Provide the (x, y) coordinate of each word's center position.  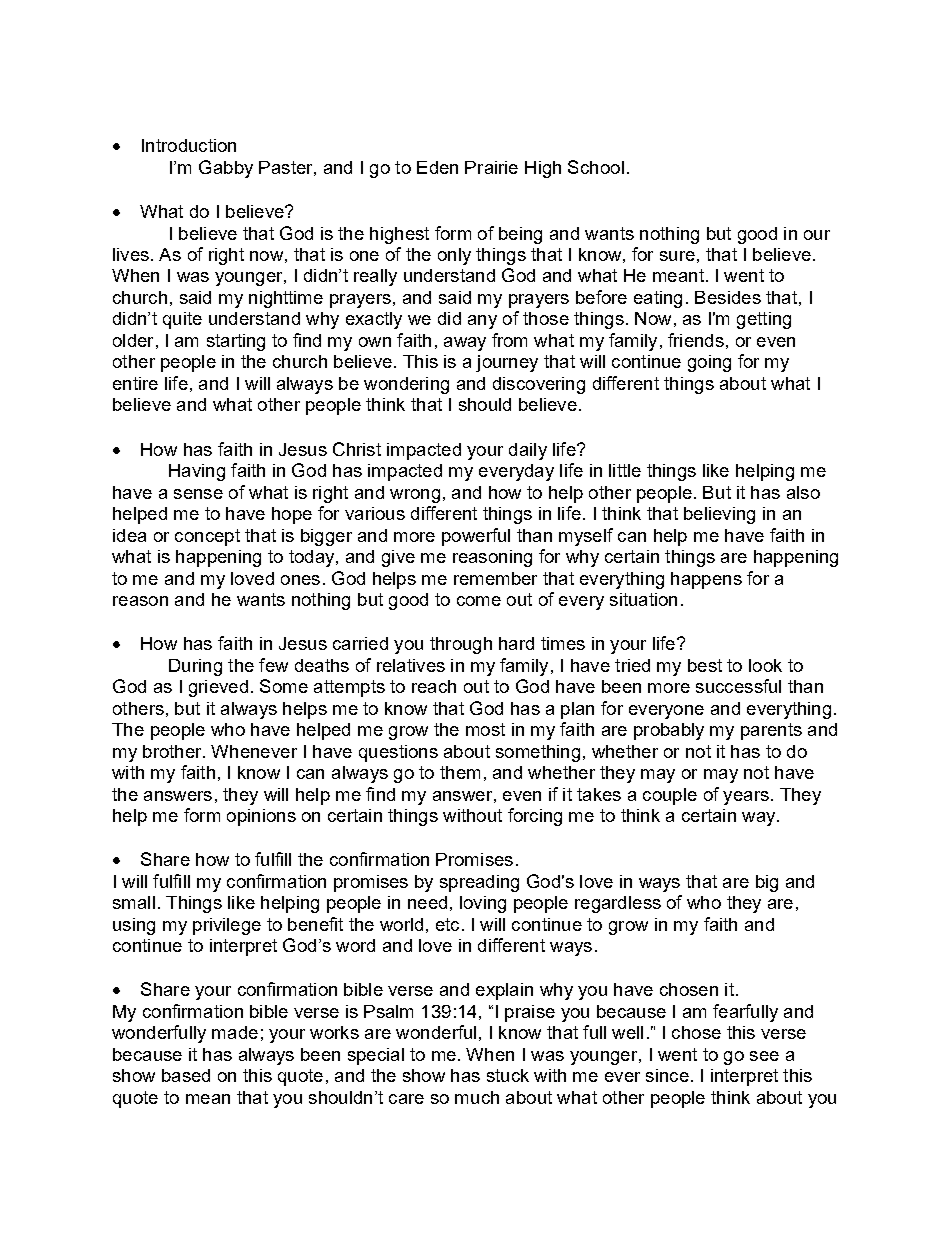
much (477, 1097)
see (764, 1056)
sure (677, 256)
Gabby (226, 169)
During (195, 667)
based (186, 1075)
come (479, 601)
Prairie (491, 167)
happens (706, 580)
